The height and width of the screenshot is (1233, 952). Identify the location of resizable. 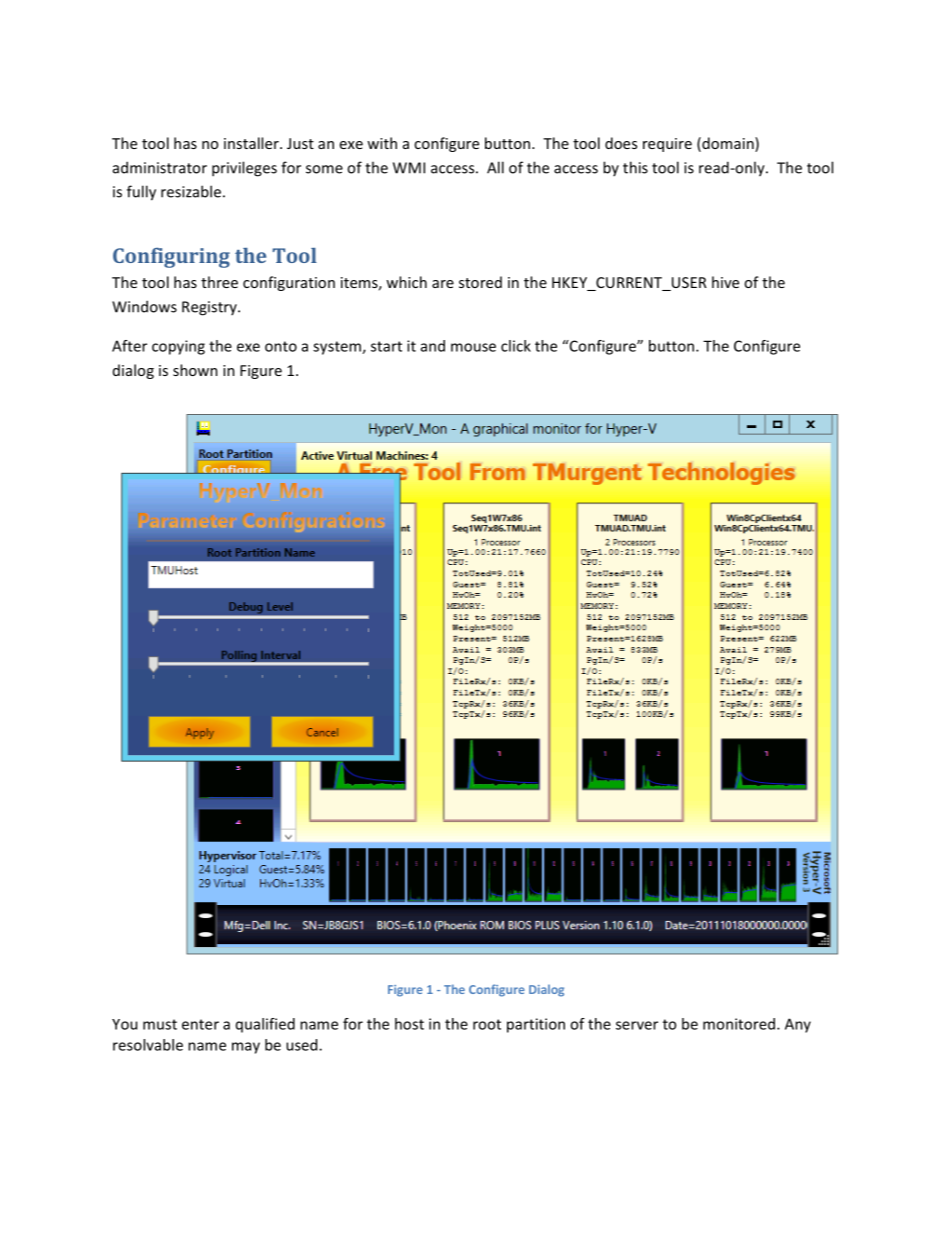
(191, 191).
